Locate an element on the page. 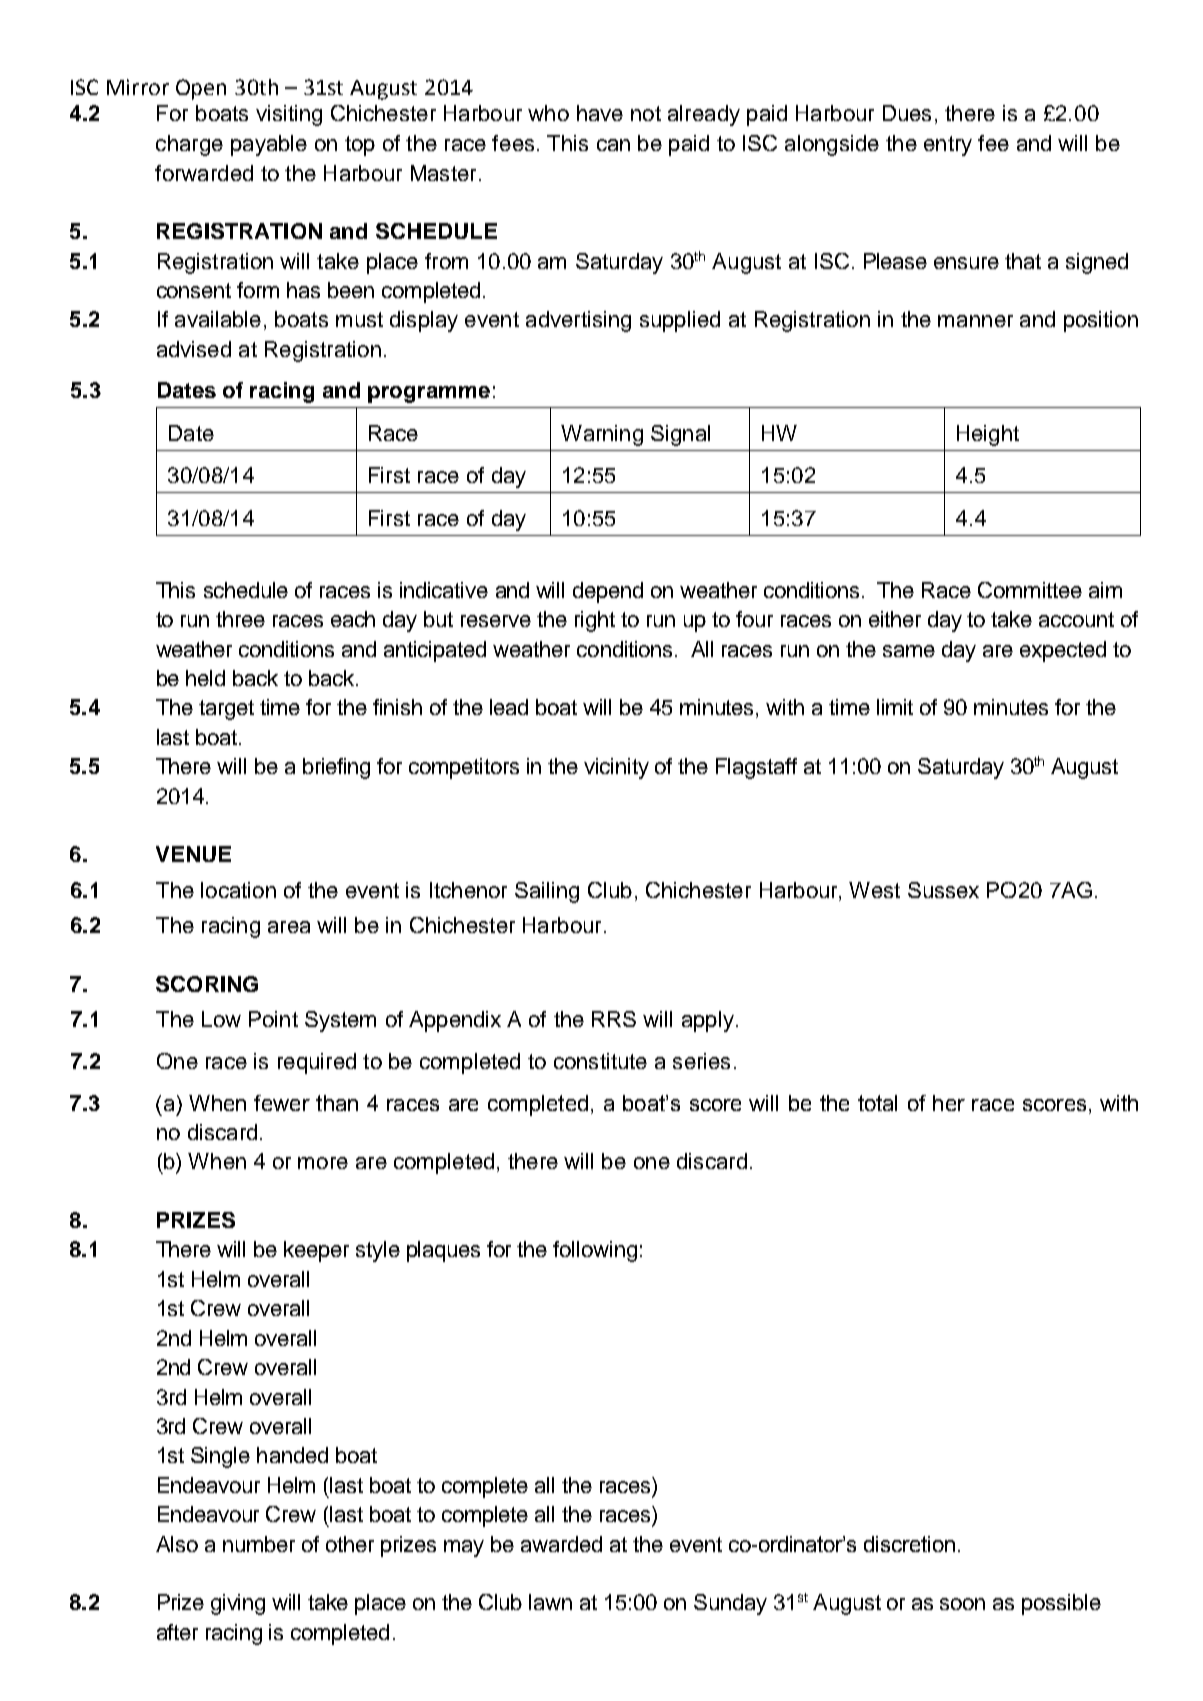  entry is located at coordinates (948, 146).
